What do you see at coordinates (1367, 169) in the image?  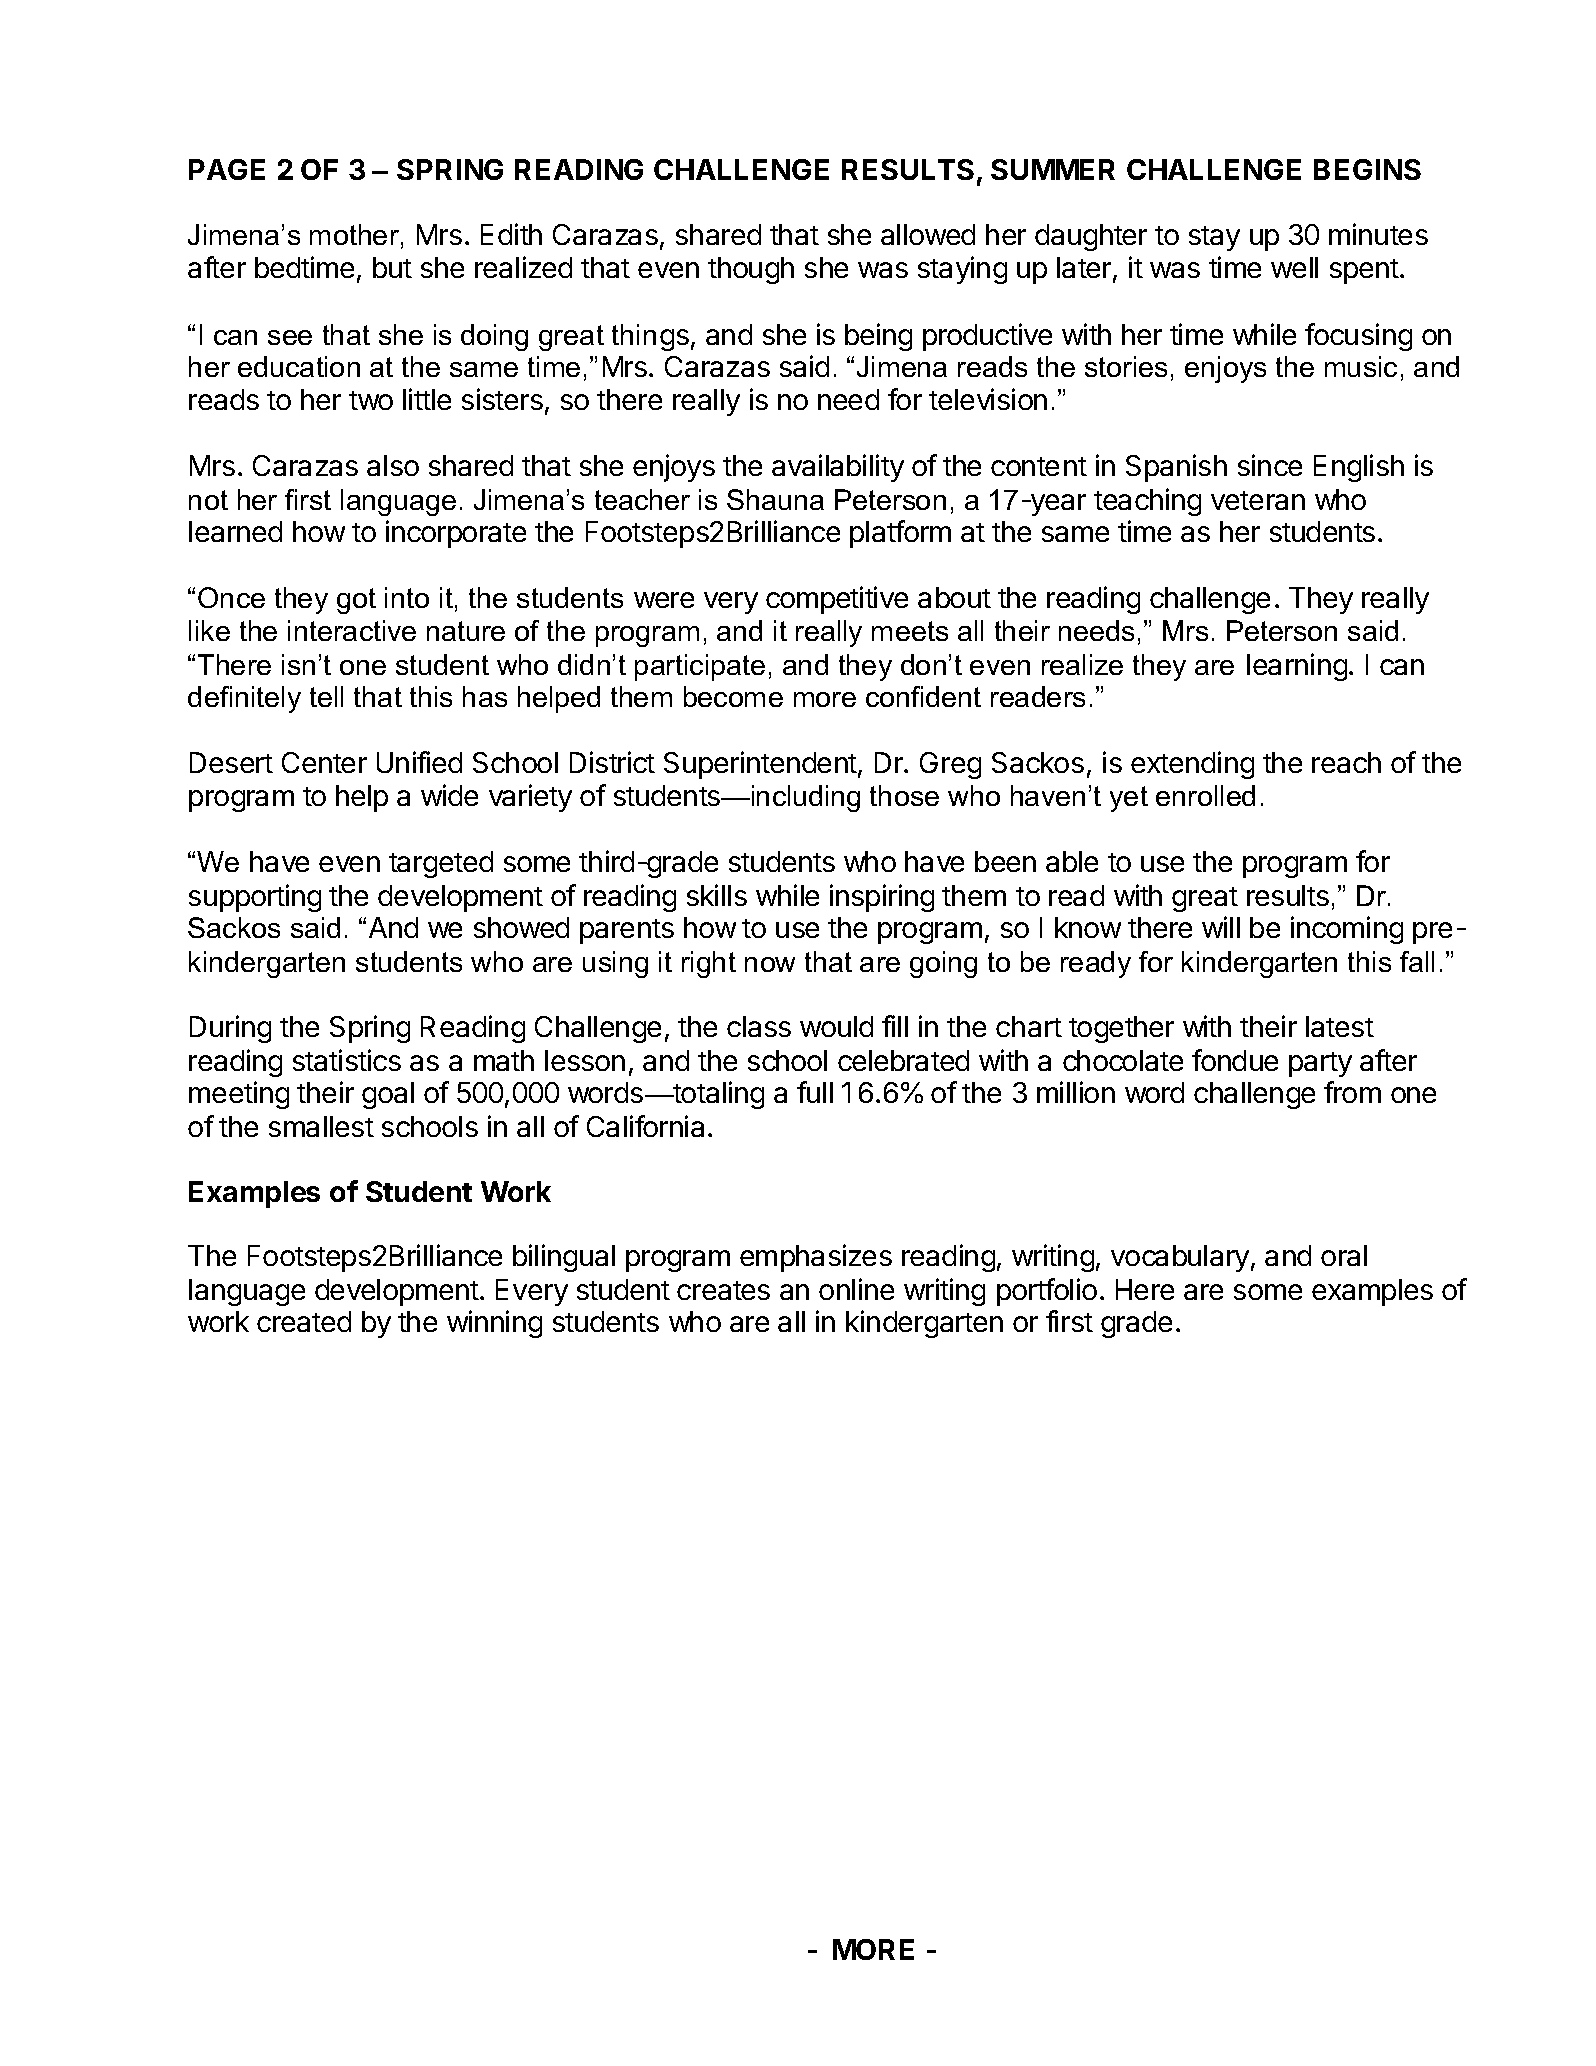 I see `BEGINS` at bounding box center [1367, 169].
